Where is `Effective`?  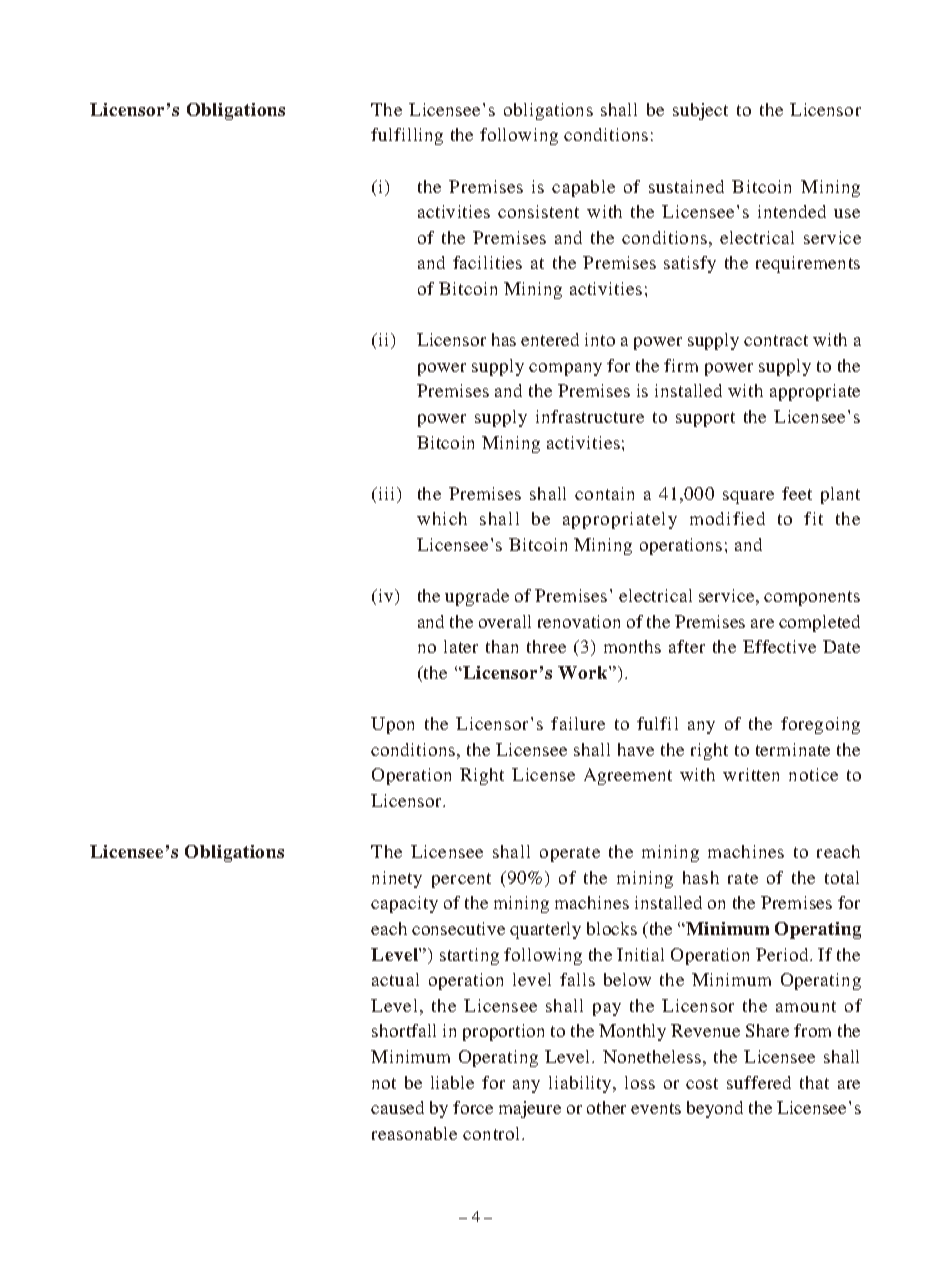 Effective is located at coordinates (779, 646).
